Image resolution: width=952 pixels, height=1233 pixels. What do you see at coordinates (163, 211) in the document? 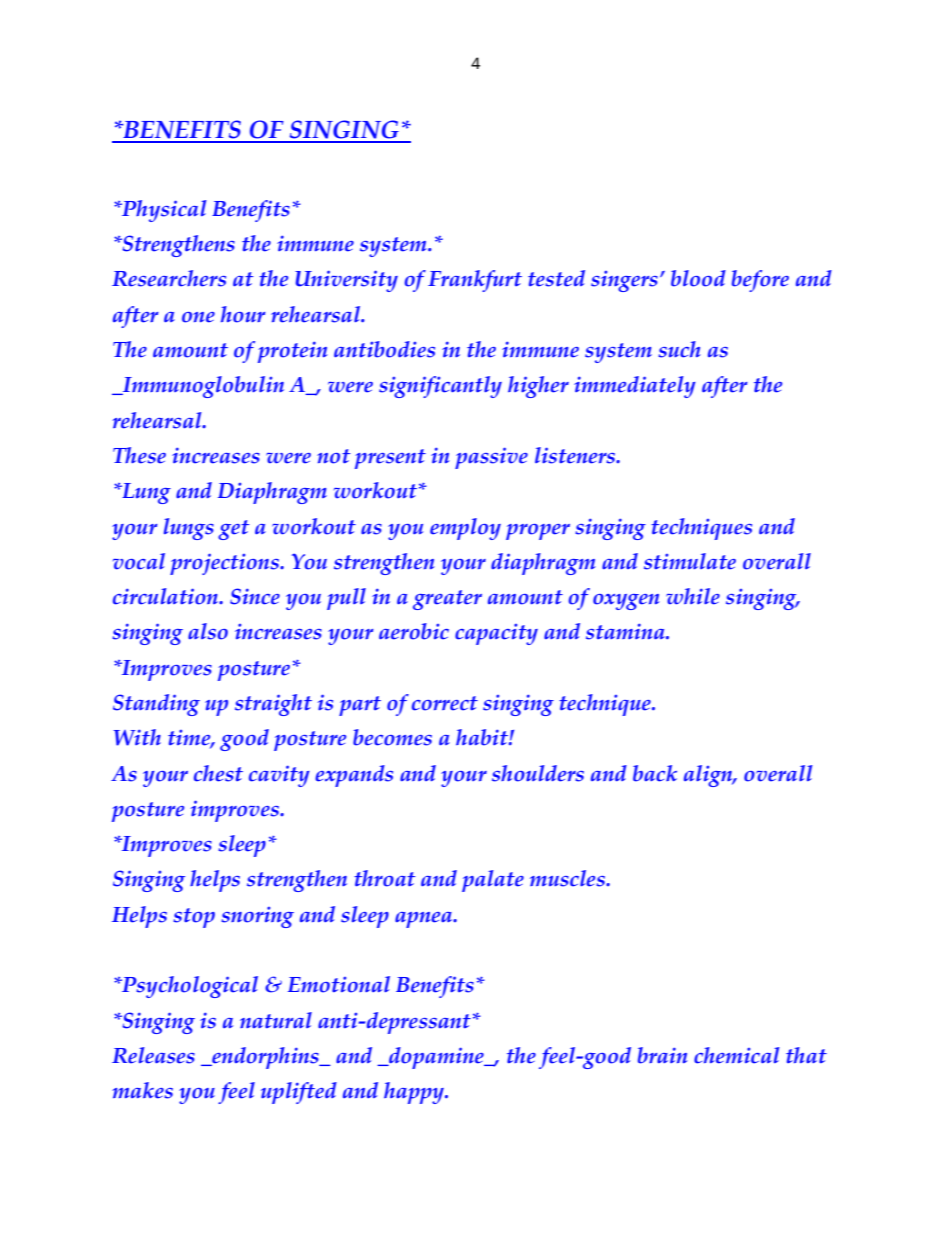
I see `Physical` at bounding box center [163, 211].
